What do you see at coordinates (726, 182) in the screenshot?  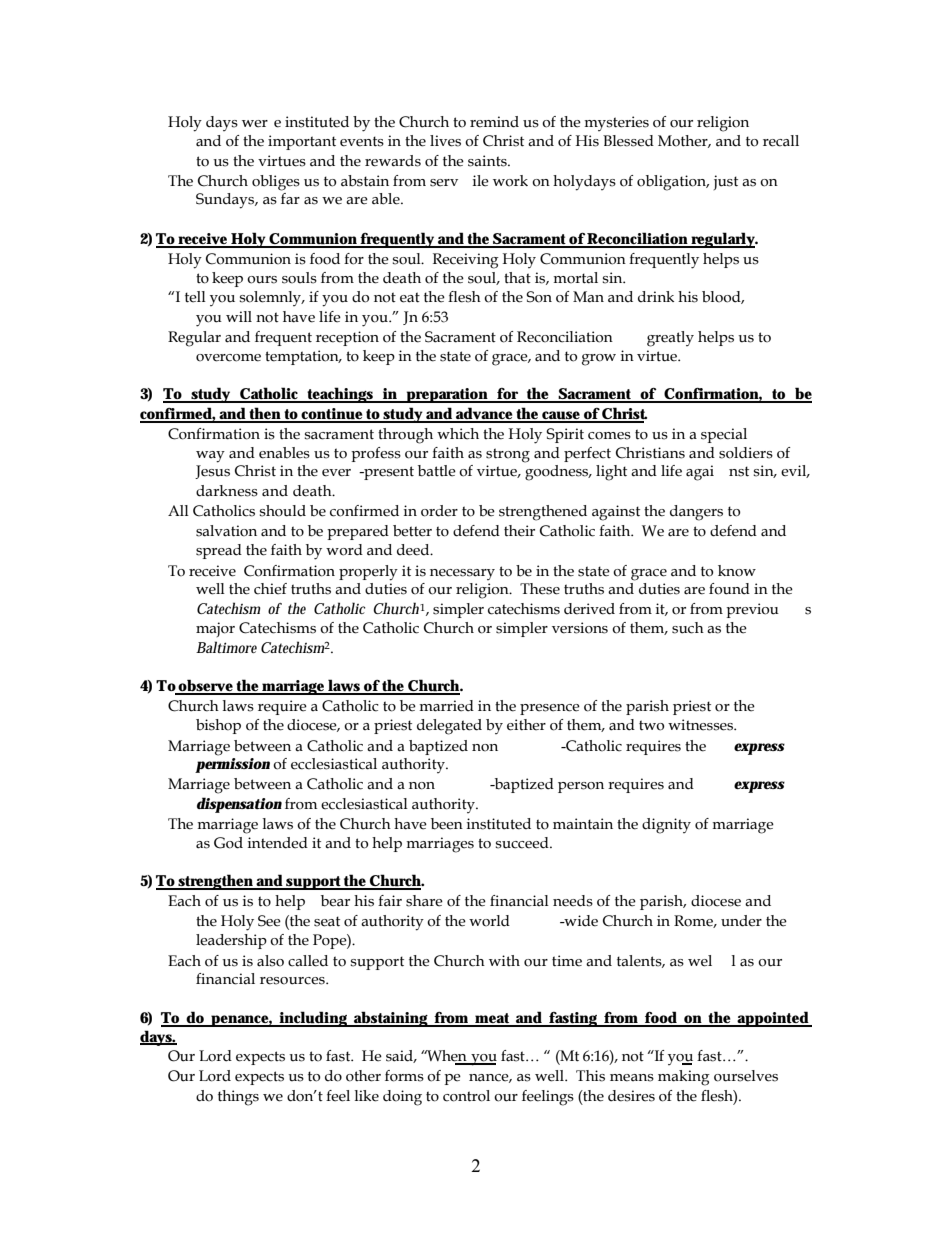 I see `just` at bounding box center [726, 182].
